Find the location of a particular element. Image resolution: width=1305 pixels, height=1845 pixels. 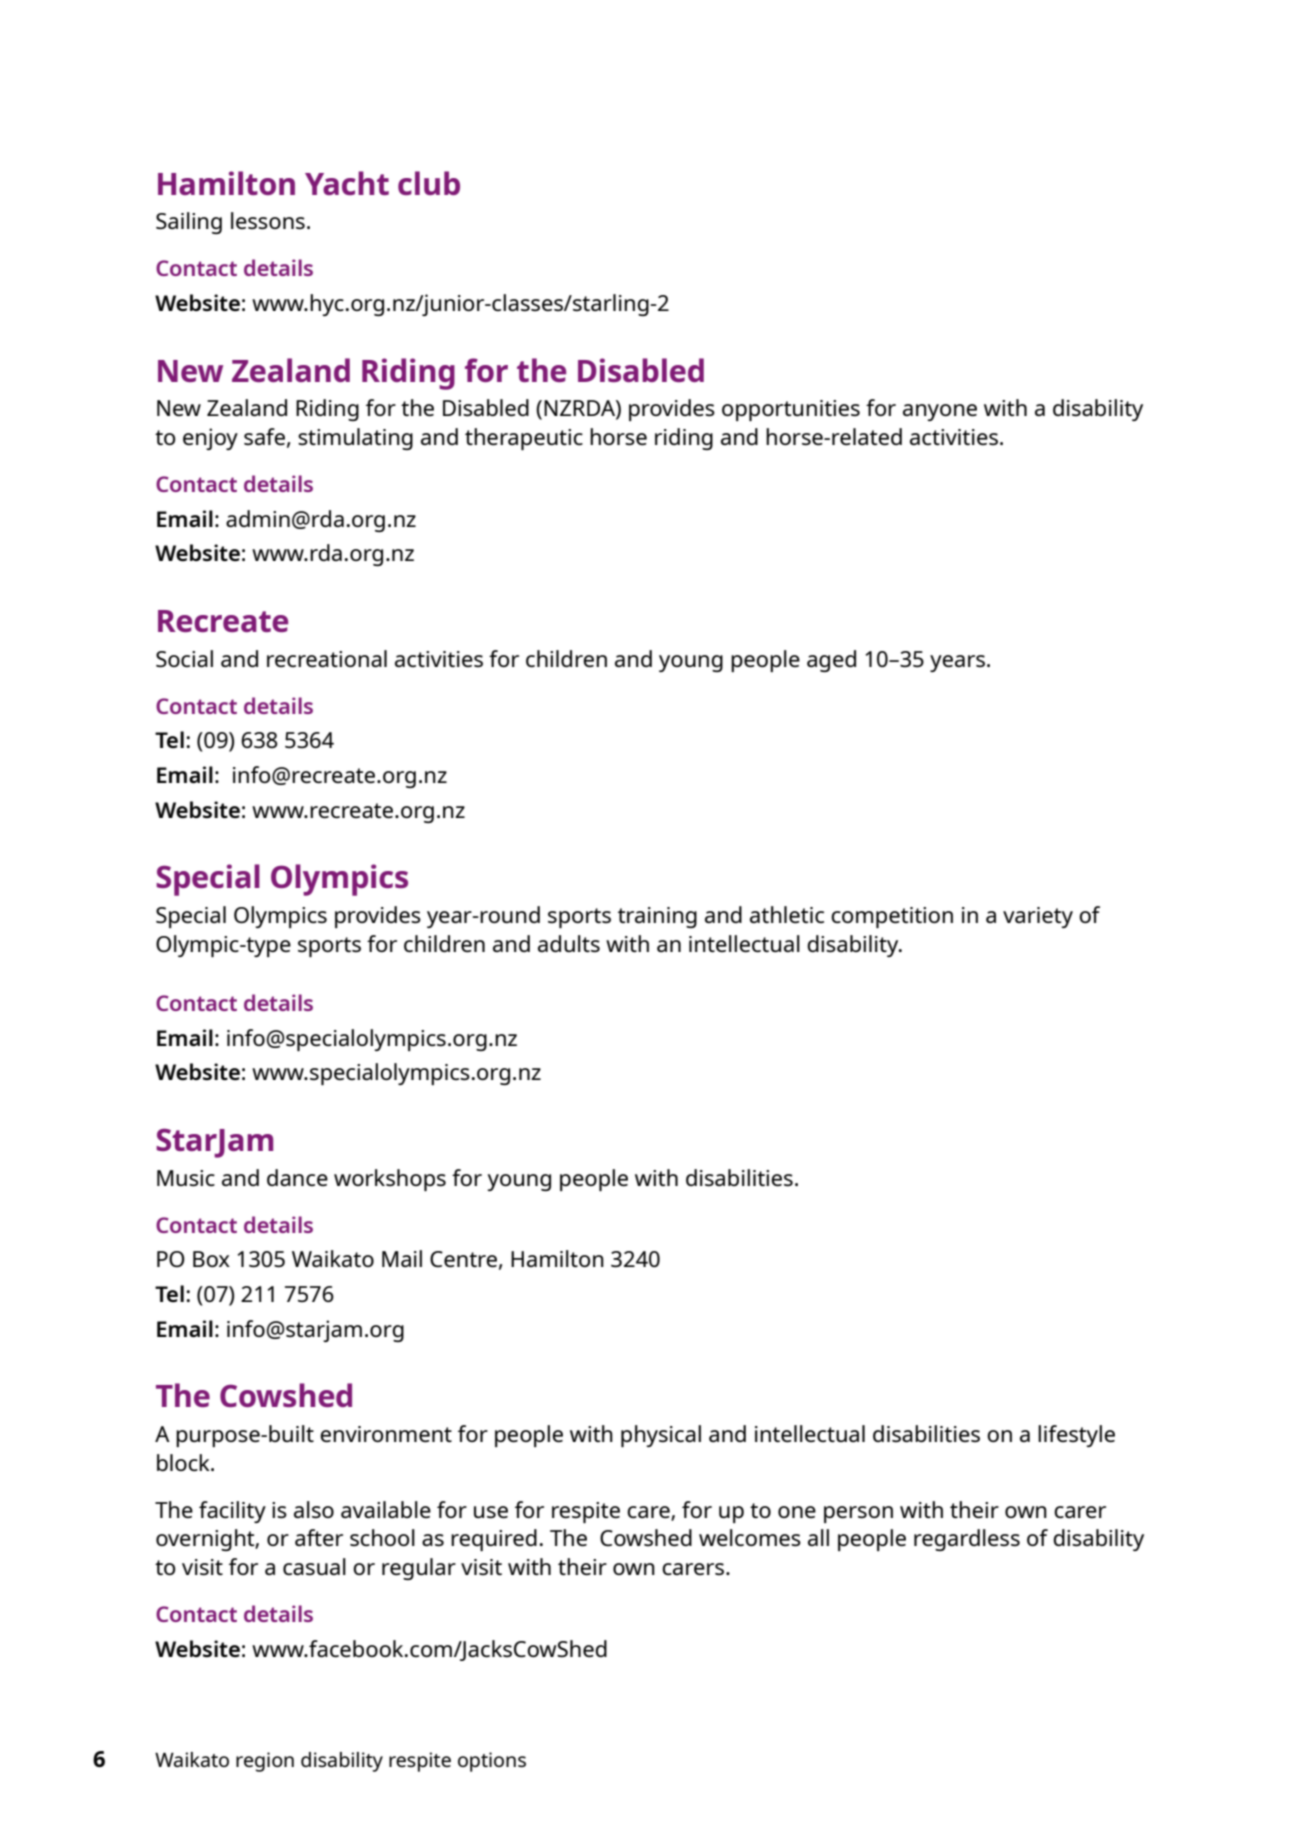

lifestyle is located at coordinates (1076, 1436).
